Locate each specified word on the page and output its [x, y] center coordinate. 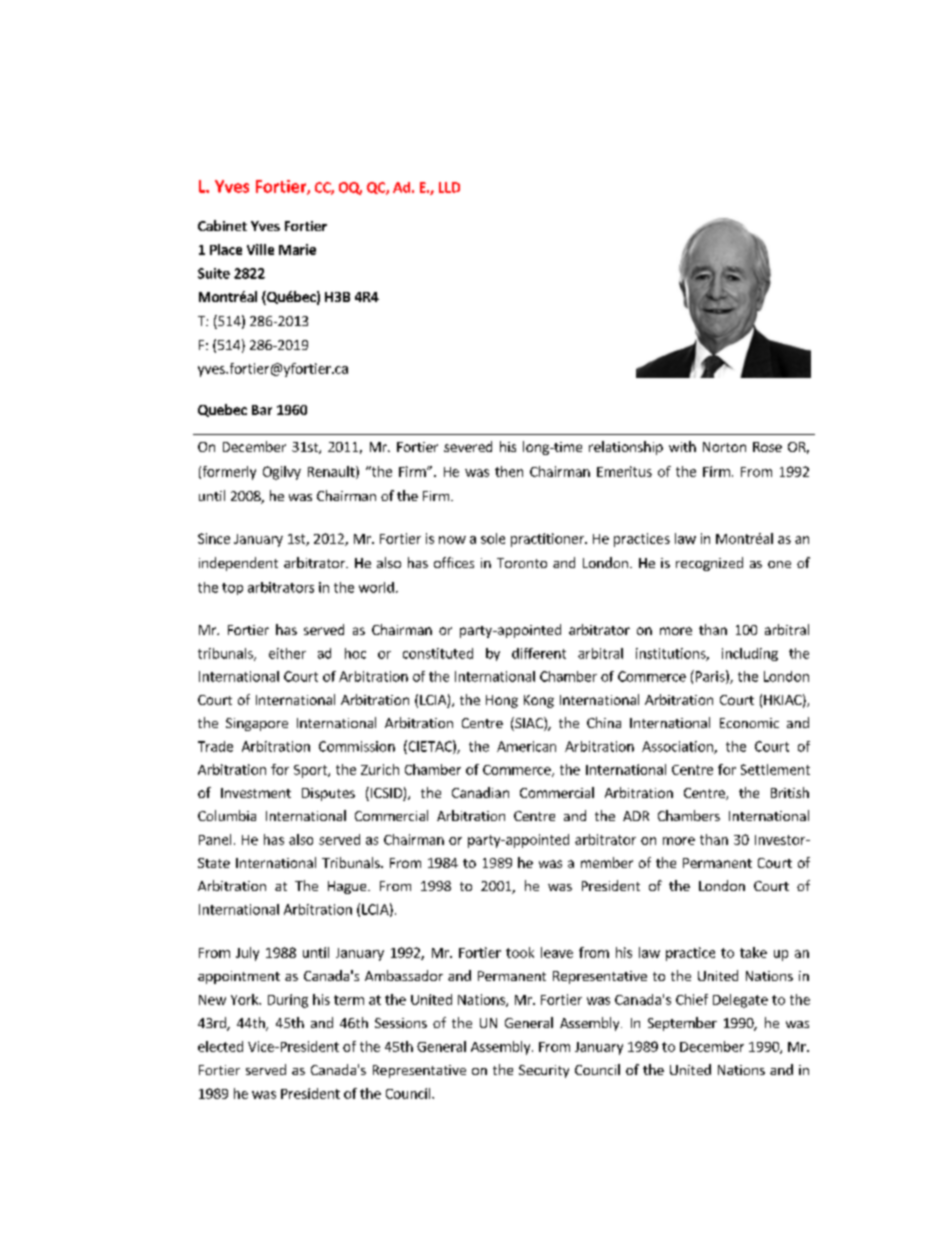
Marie [297, 249]
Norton [724, 447]
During [288, 1001]
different [539, 653]
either [287, 653]
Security [544, 1071]
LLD [449, 187]
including [750, 654]
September [682, 1024]
